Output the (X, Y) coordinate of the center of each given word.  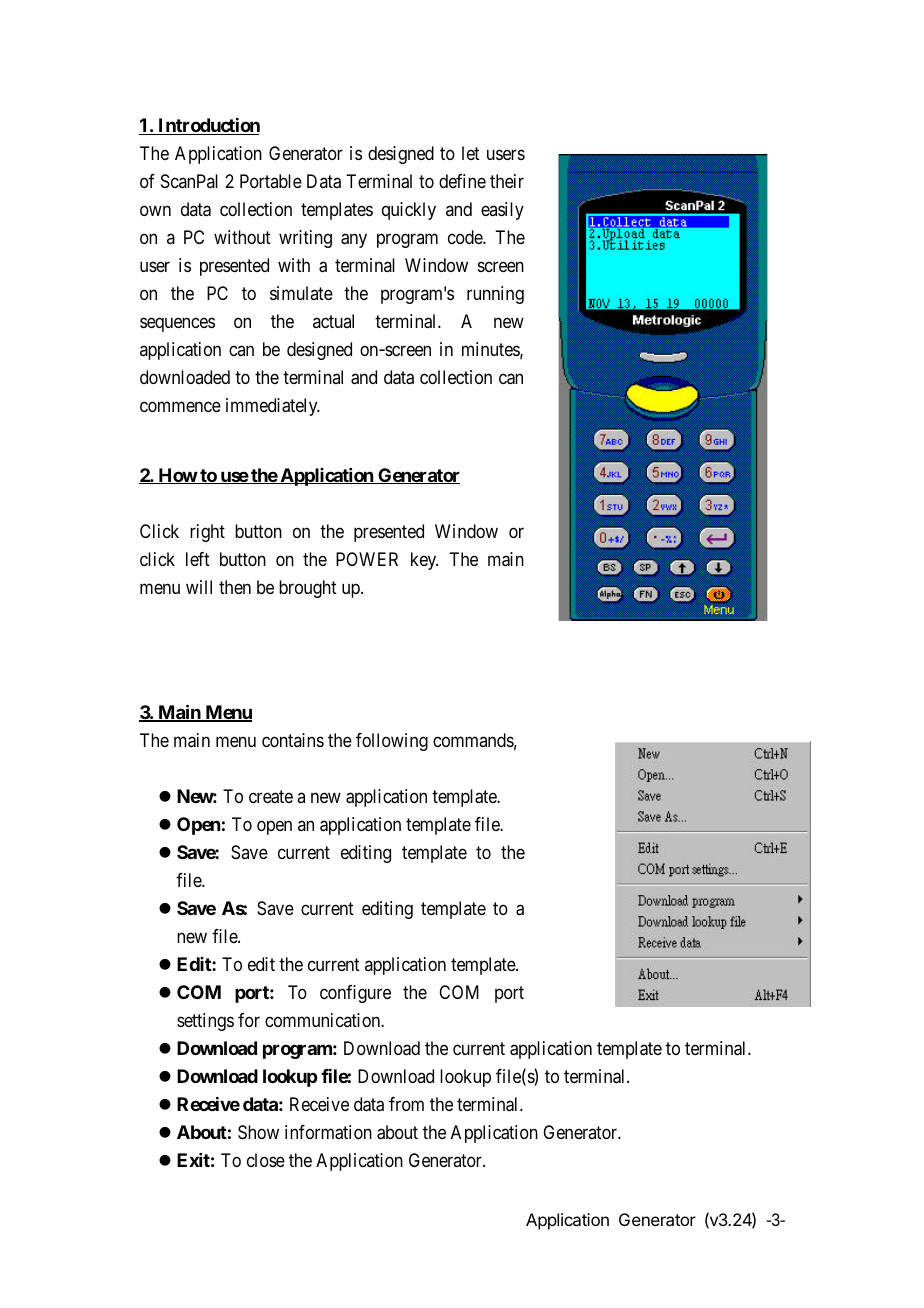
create (271, 797)
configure (355, 994)
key (424, 561)
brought (308, 589)
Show (258, 1132)
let (471, 153)
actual (333, 321)
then (235, 587)
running (495, 295)
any (354, 240)
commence (180, 406)
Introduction (208, 126)
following (392, 742)
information (328, 1132)
